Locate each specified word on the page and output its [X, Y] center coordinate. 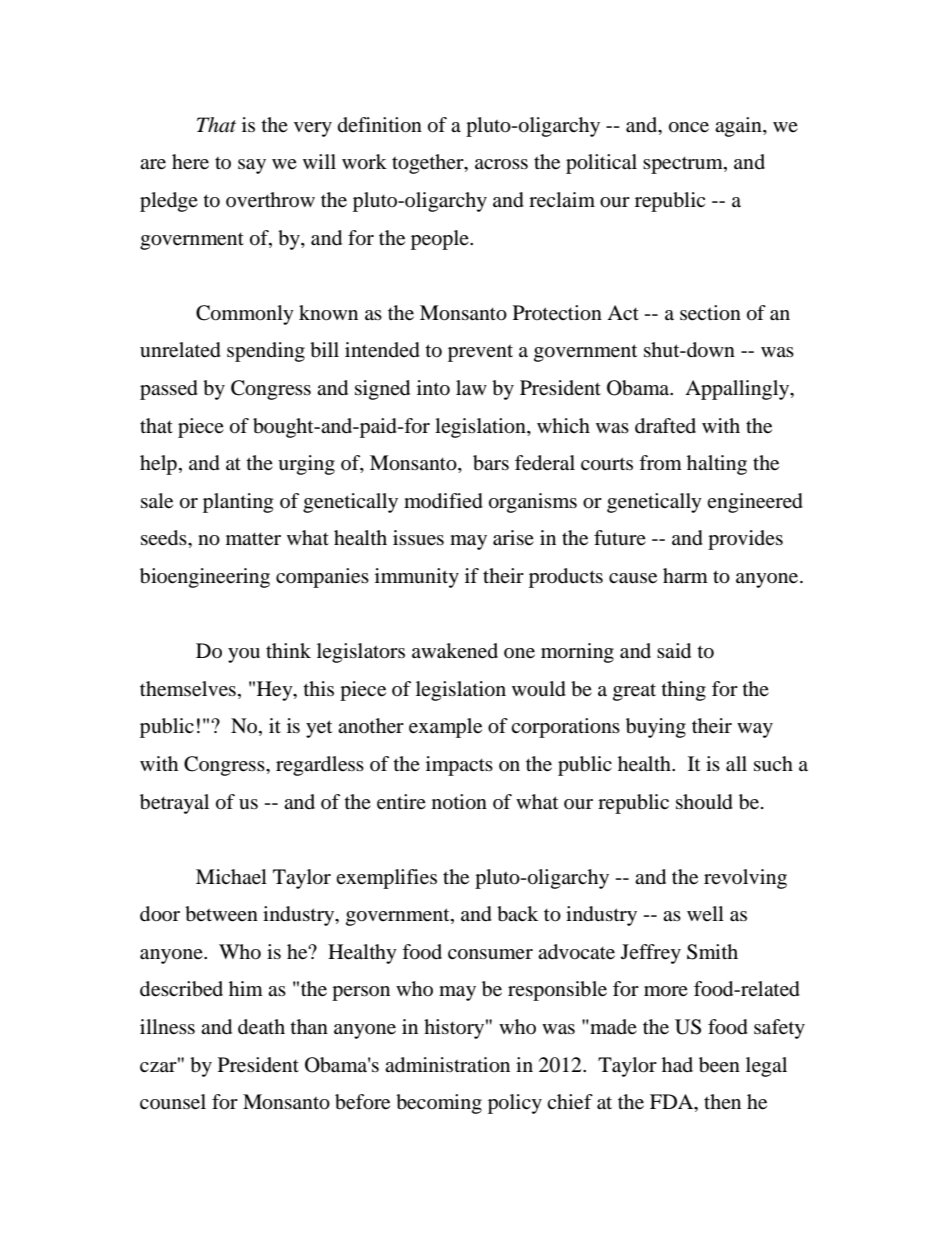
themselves [188, 689]
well [705, 913]
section [710, 313]
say [252, 166]
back [517, 914]
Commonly [245, 315]
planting [238, 503]
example [445, 728]
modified [443, 501]
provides [745, 540]
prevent [480, 353]
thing [684, 691]
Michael [231, 877]
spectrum [684, 165]
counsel [173, 1102]
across [501, 164]
